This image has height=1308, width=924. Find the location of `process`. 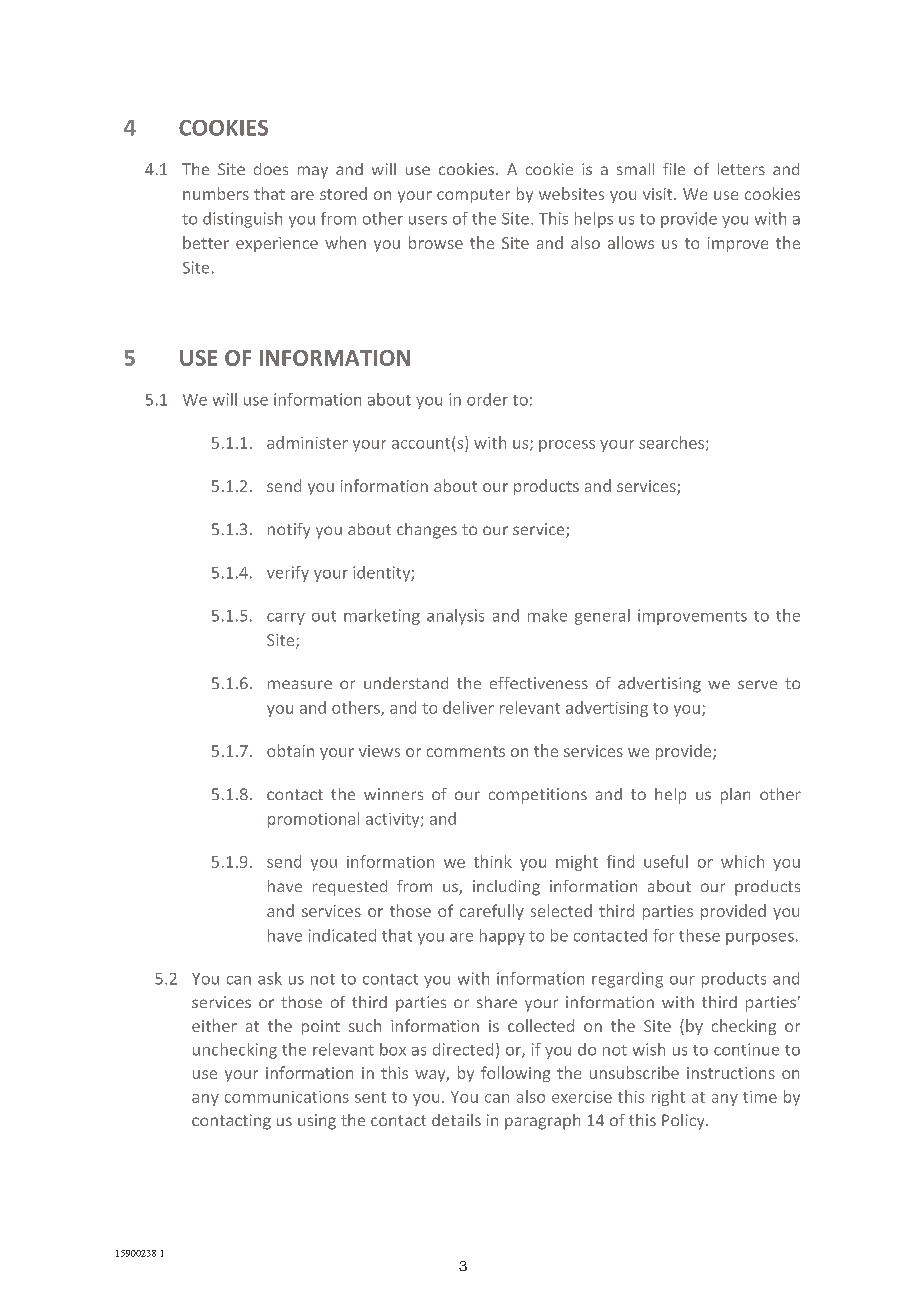

process is located at coordinates (567, 446).
